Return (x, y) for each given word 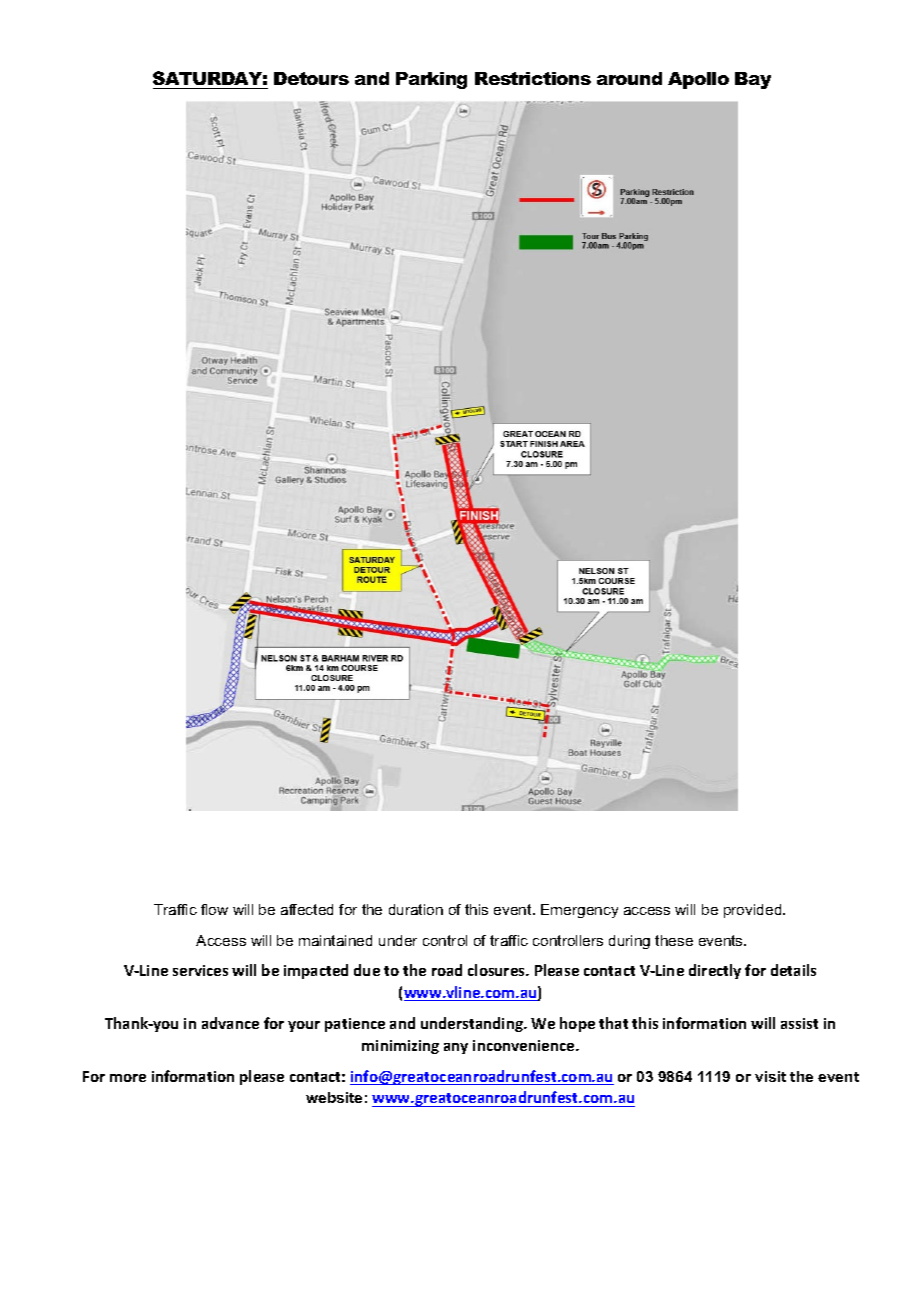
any (456, 1048)
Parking (431, 80)
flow (214, 909)
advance (230, 1023)
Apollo (698, 80)
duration (416, 909)
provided (754, 911)
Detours (311, 78)
